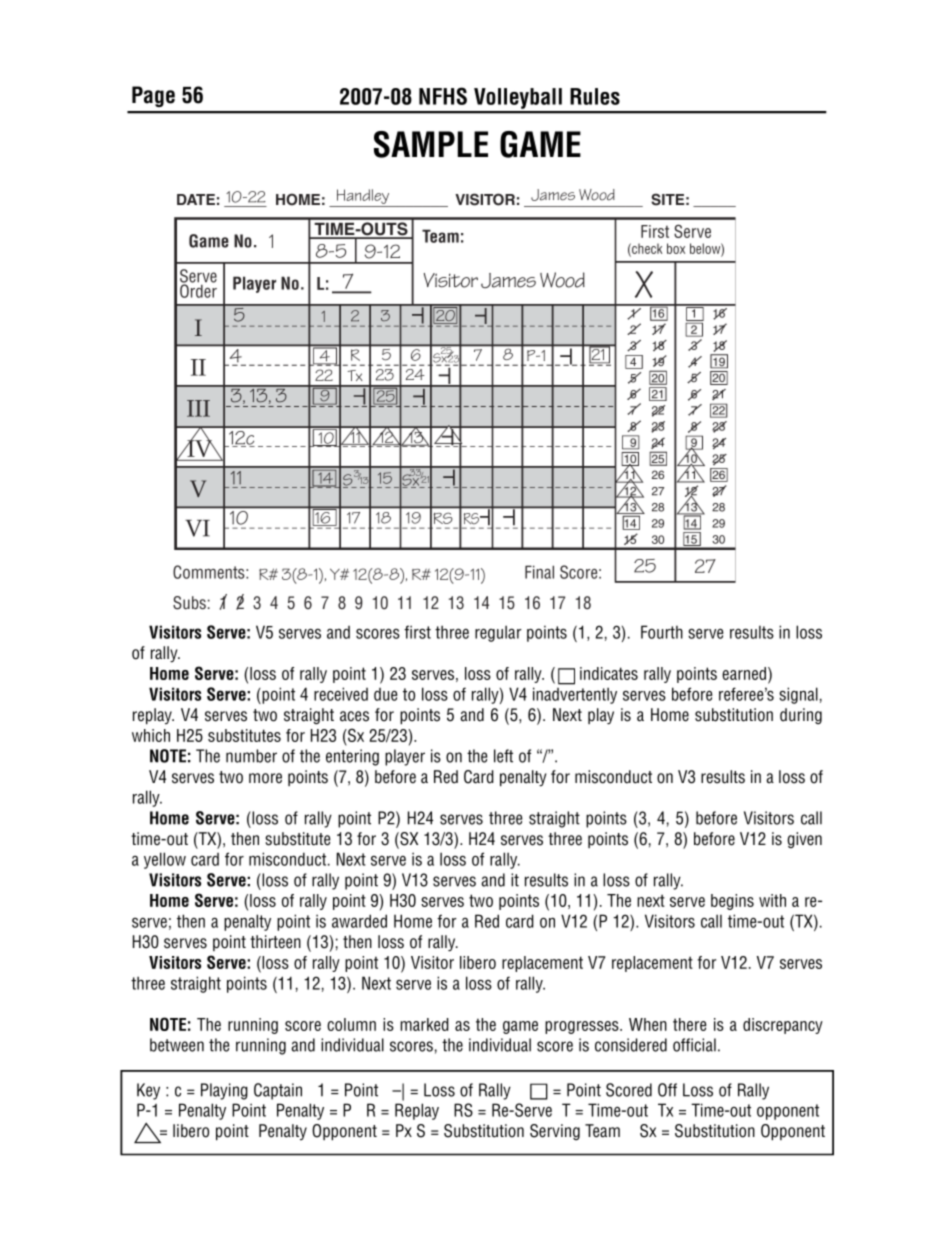 The height and width of the screenshot is (1233, 952). What do you see at coordinates (595, 96) in the screenshot?
I see `Rules` at bounding box center [595, 96].
